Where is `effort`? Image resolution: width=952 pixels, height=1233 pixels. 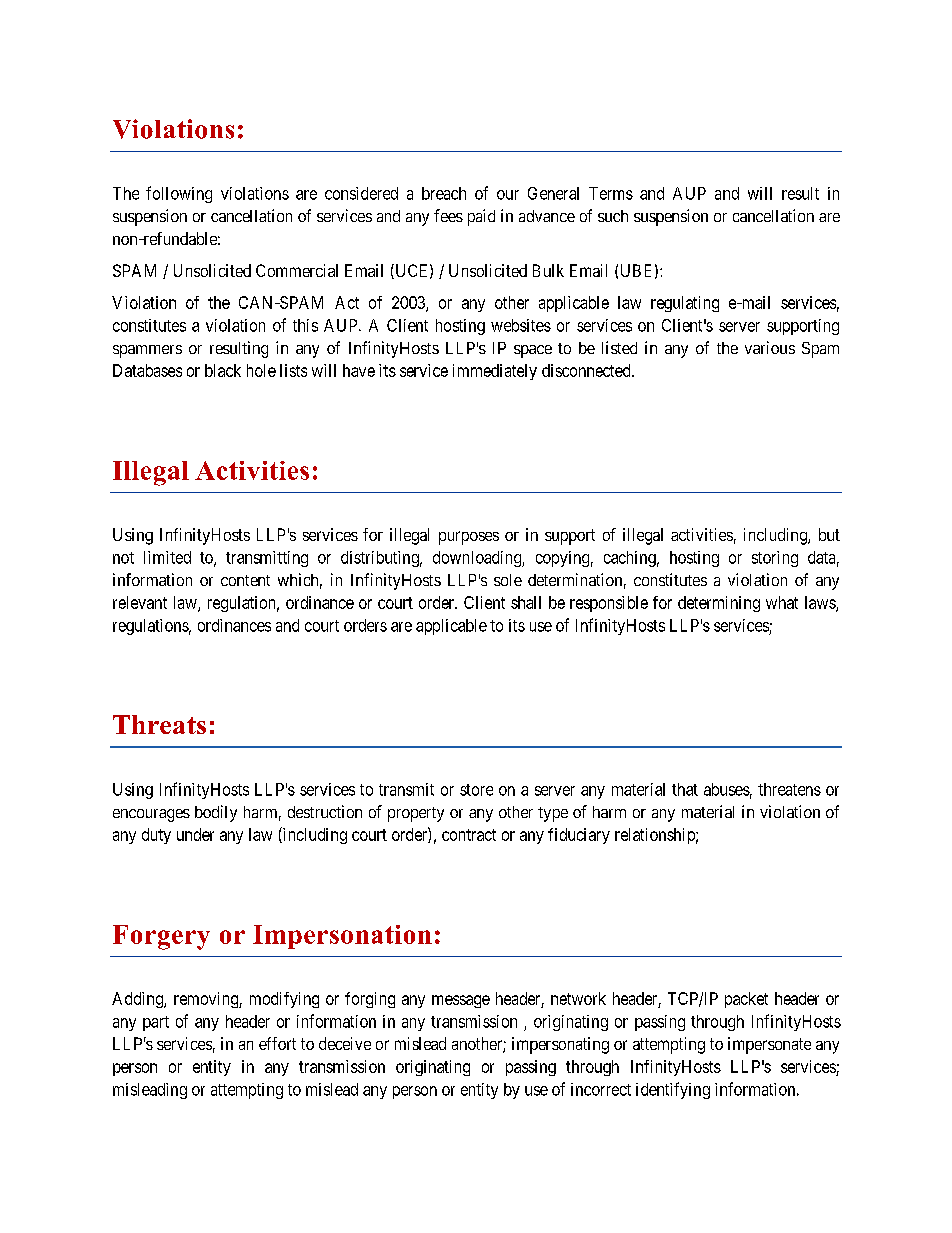
effort is located at coordinates (277, 1043).
